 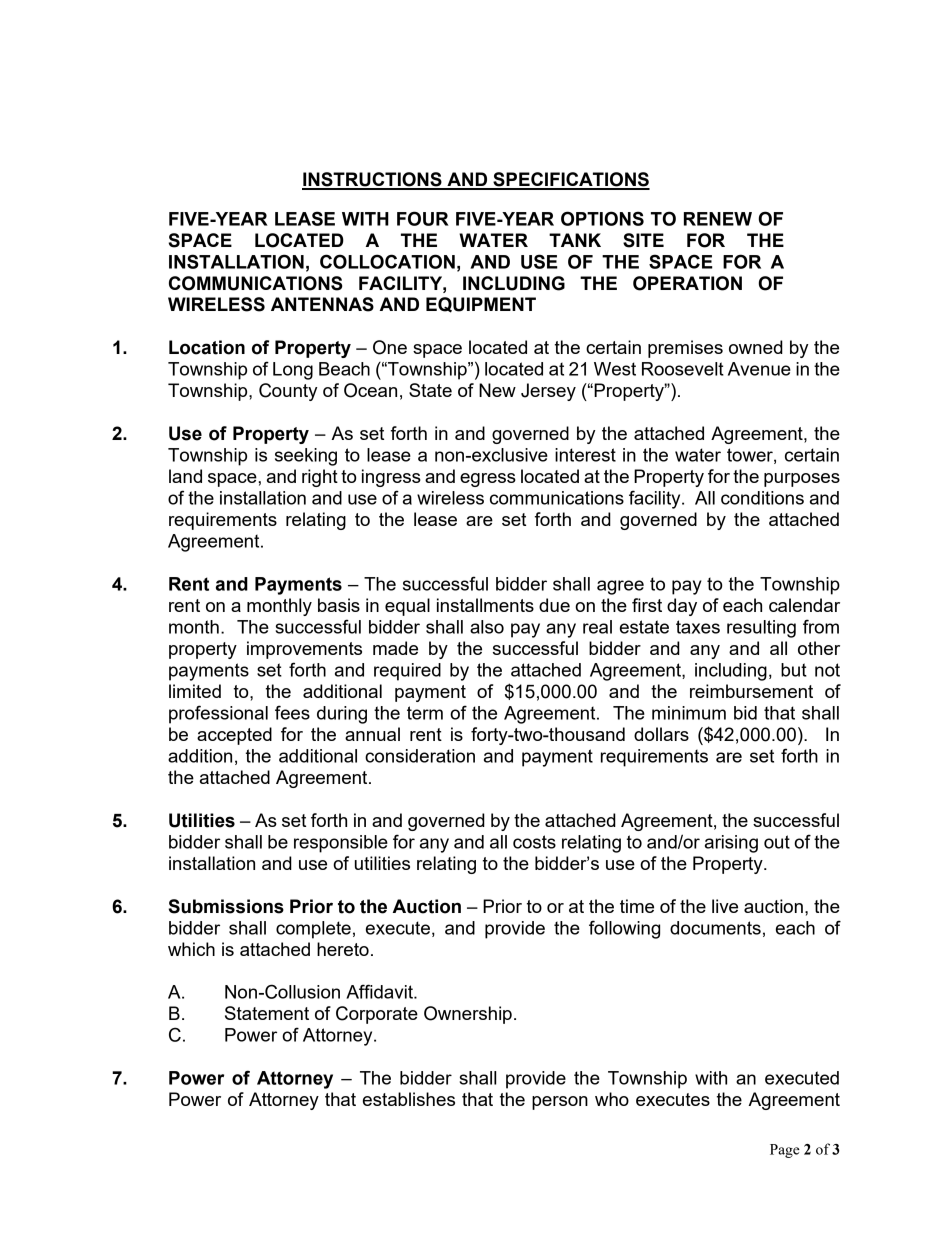 What do you see at coordinates (560, 1103) in the image?
I see `person` at bounding box center [560, 1103].
